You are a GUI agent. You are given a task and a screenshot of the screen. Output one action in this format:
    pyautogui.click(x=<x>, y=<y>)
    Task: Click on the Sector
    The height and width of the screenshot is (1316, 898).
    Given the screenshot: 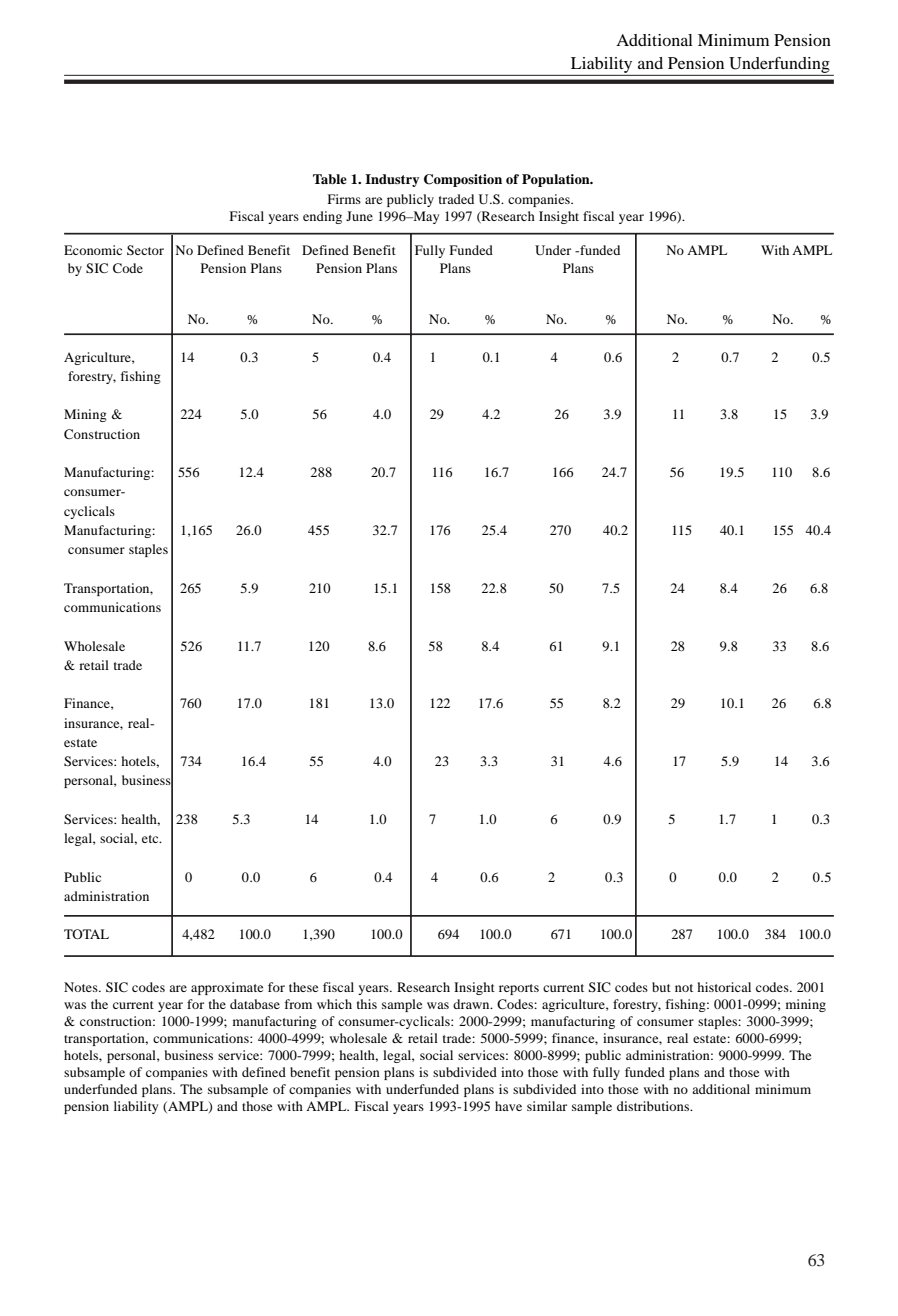 What is the action you would take?
    pyautogui.click(x=145, y=250)
